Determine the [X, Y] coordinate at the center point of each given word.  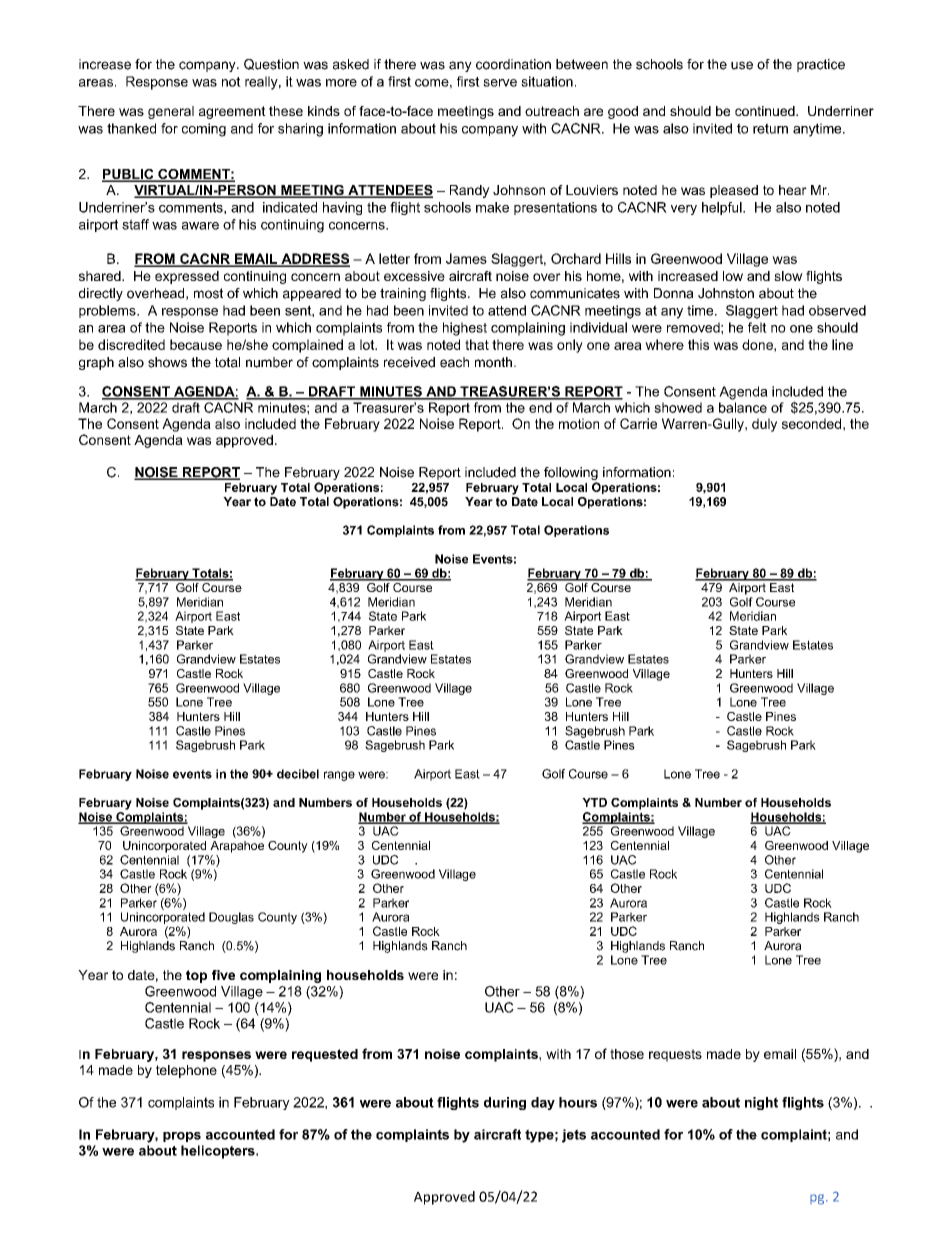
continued [766, 111]
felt [757, 327]
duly [764, 425]
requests [675, 1055]
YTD [594, 802]
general [171, 112]
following [571, 475]
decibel [298, 774]
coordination [513, 64]
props [182, 1137]
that [477, 344]
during [505, 1103]
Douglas [231, 918]
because [196, 344]
